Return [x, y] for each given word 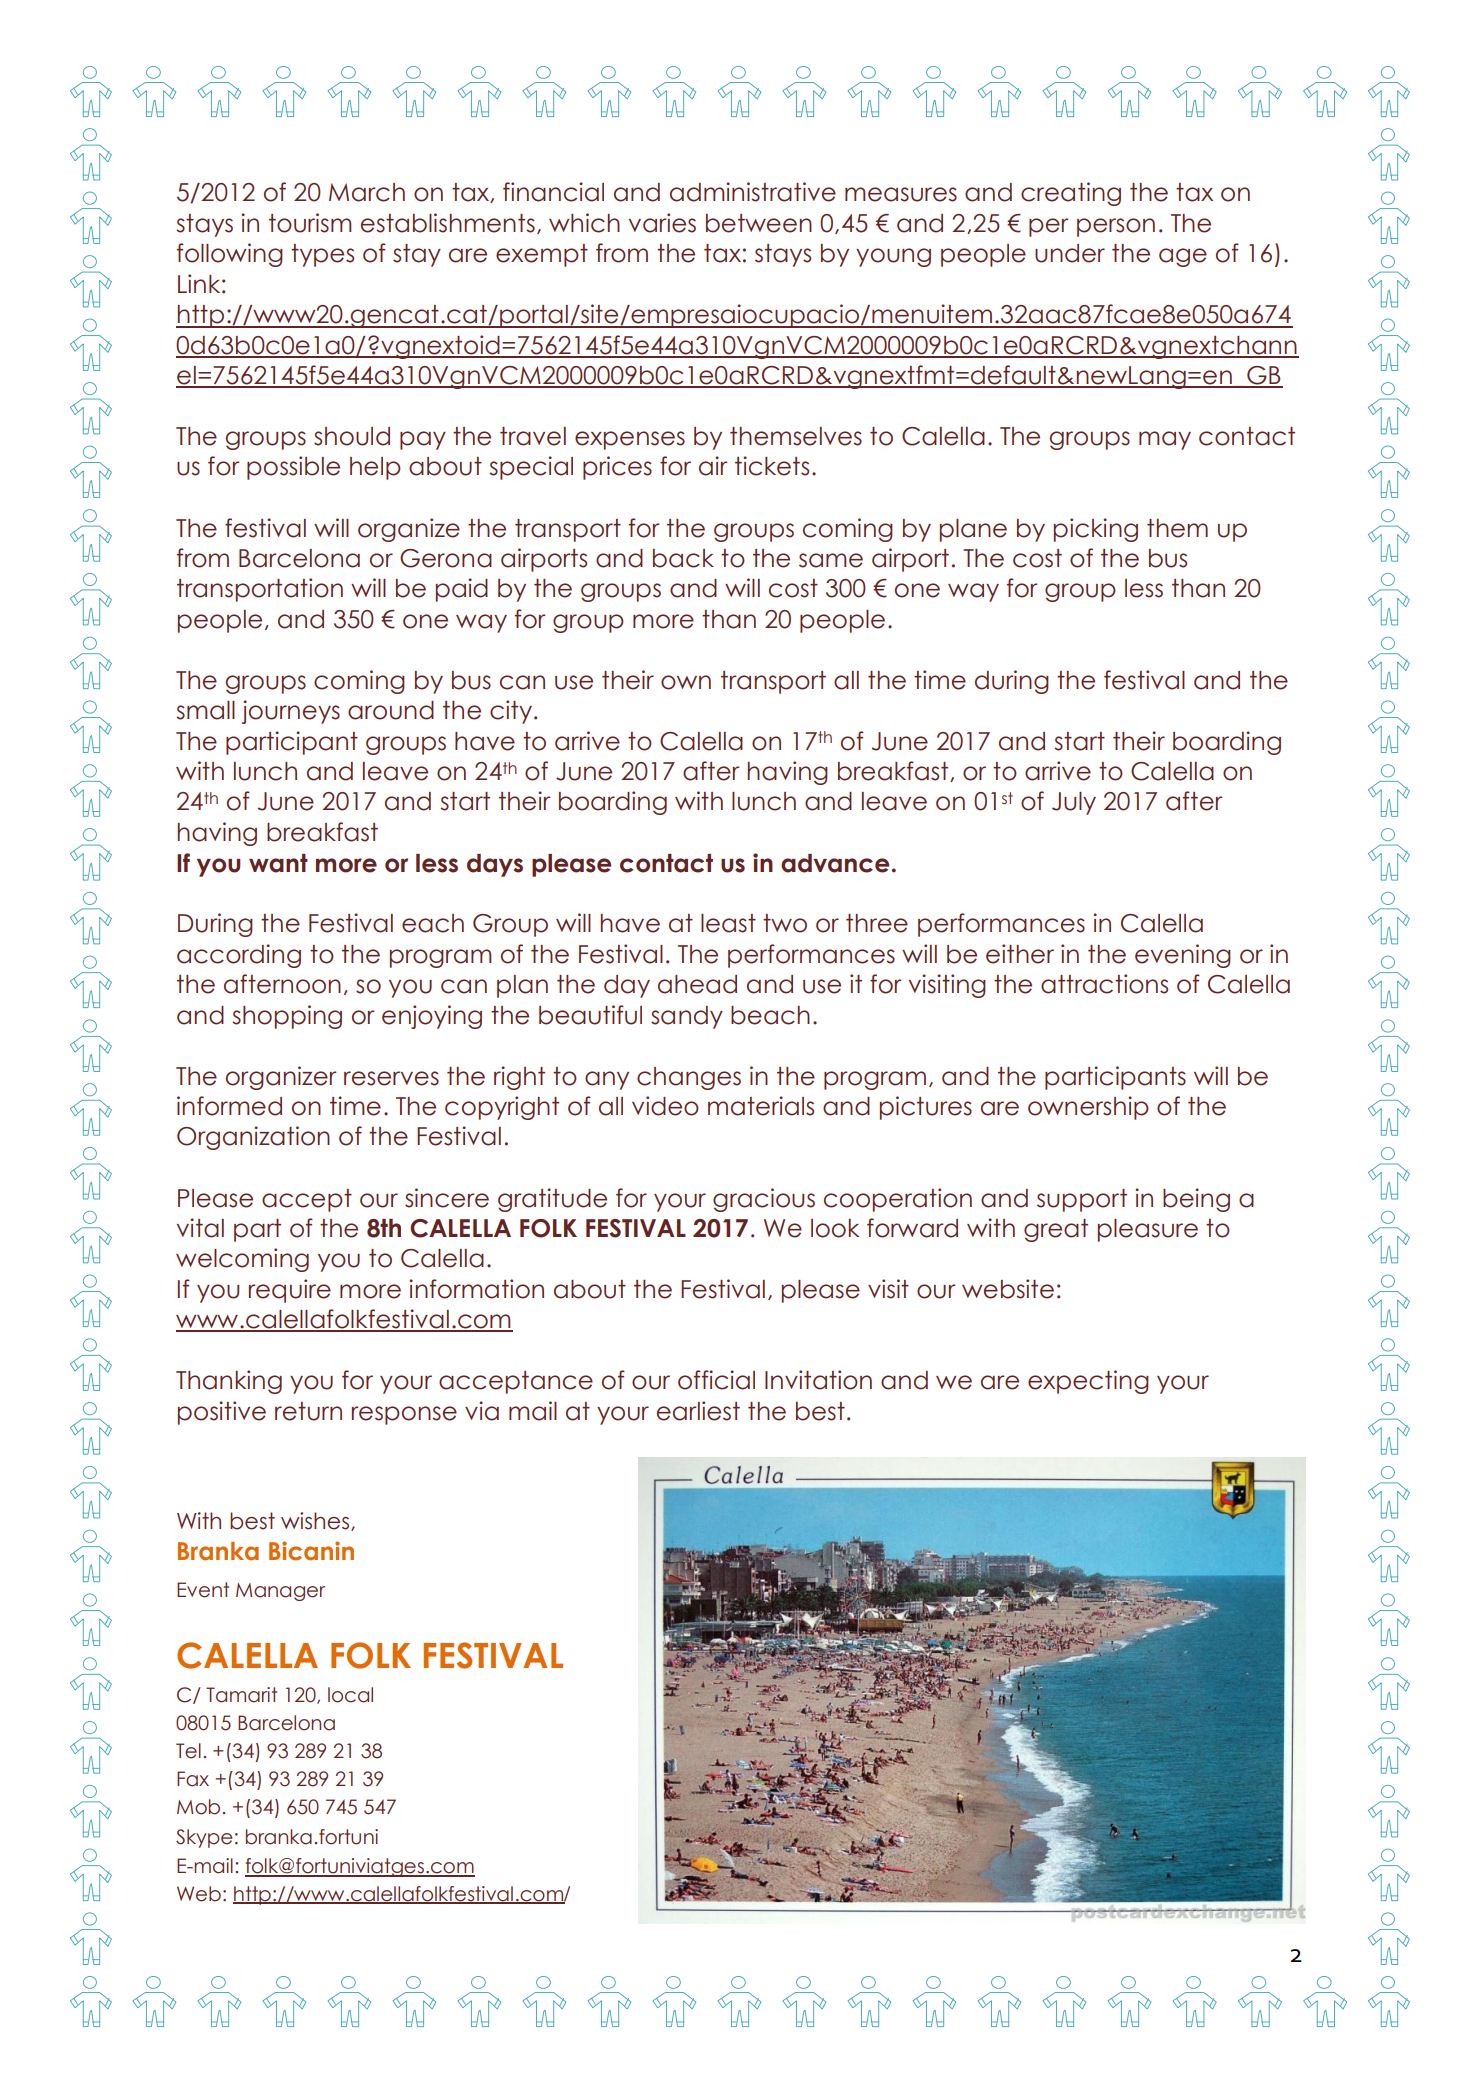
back [683, 558]
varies [662, 223]
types [322, 255]
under [1070, 253]
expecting [1088, 1382]
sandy [687, 1017]
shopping [287, 1017]
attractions [1104, 984]
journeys [291, 712]
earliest [698, 1411]
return [308, 1411]
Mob [198, 1807]
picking [1096, 530]
